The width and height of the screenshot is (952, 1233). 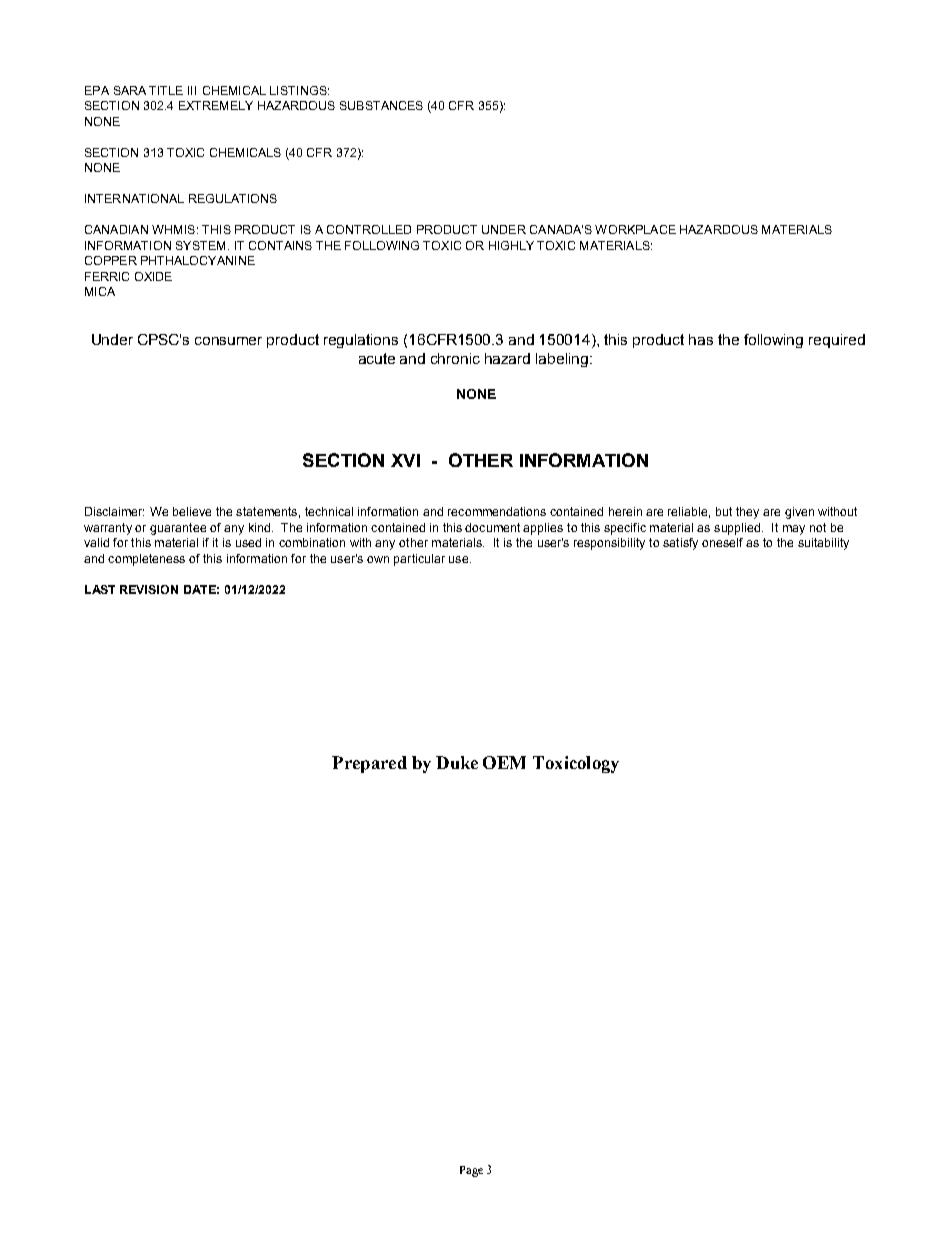 I want to click on oneself, so click(x=722, y=542).
